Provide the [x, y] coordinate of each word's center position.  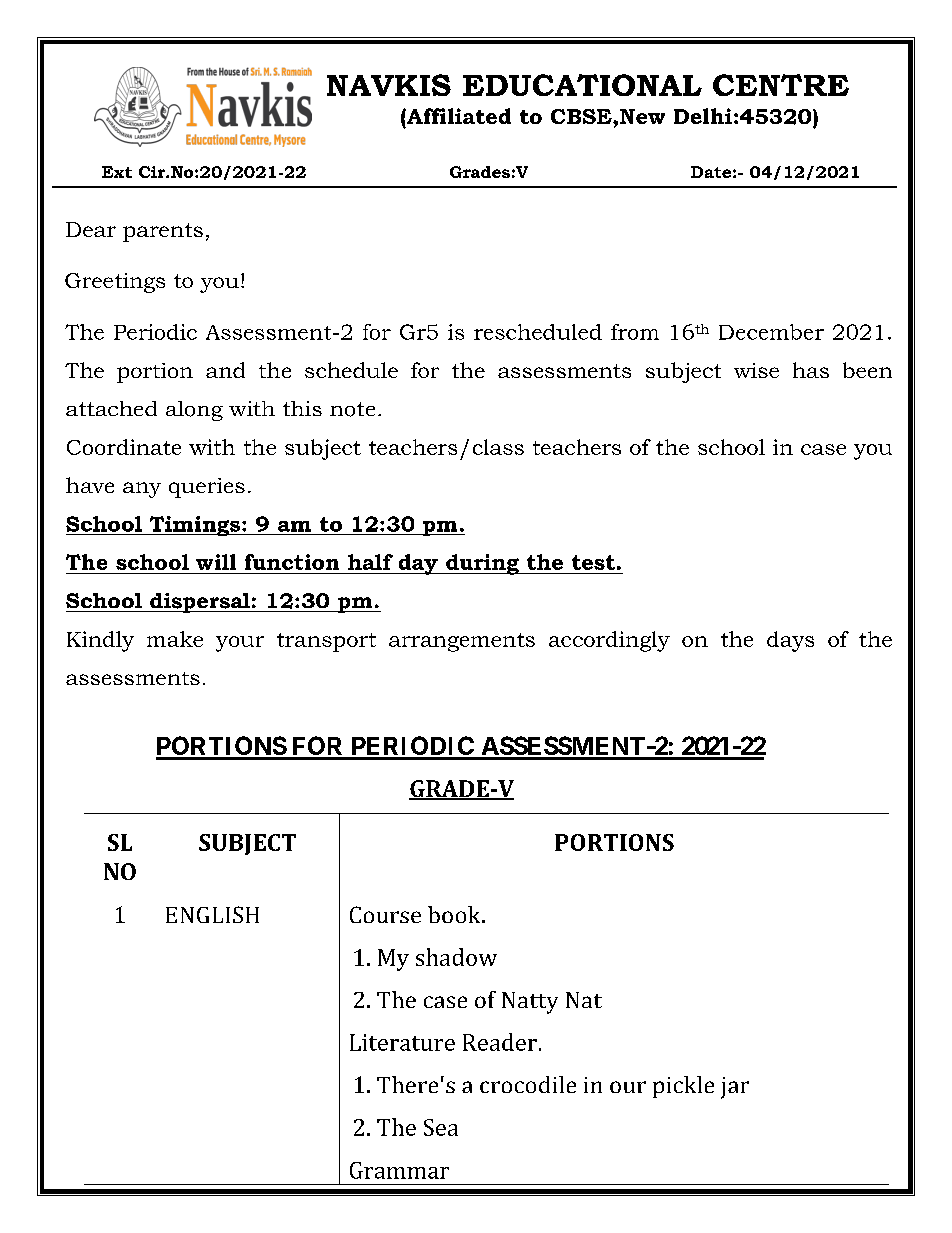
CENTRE [781, 85]
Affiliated [458, 116]
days [790, 641]
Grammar [399, 1170]
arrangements [462, 642]
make [175, 639]
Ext [117, 172]
